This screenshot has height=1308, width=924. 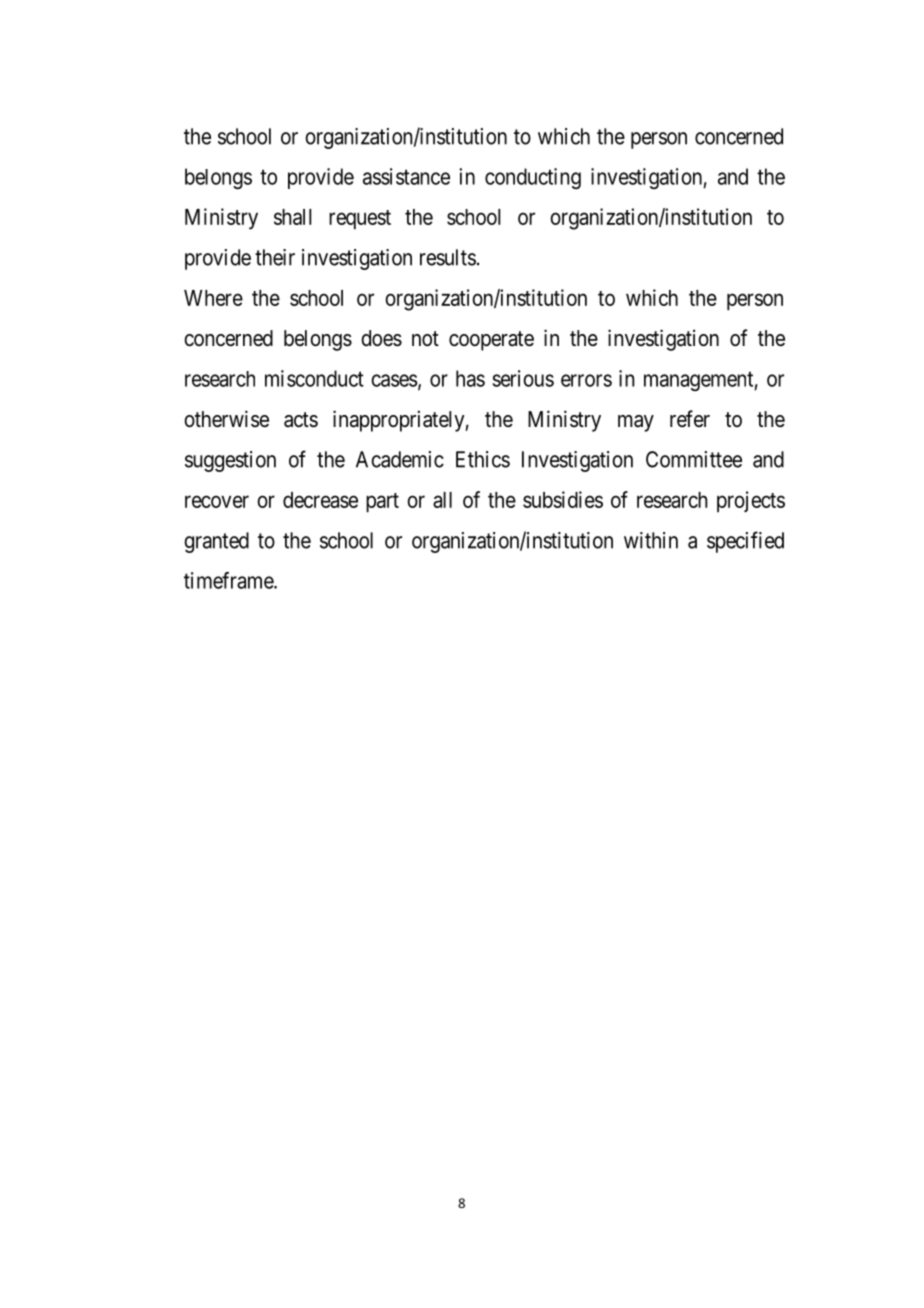 I want to click on cooperate, so click(x=491, y=341).
